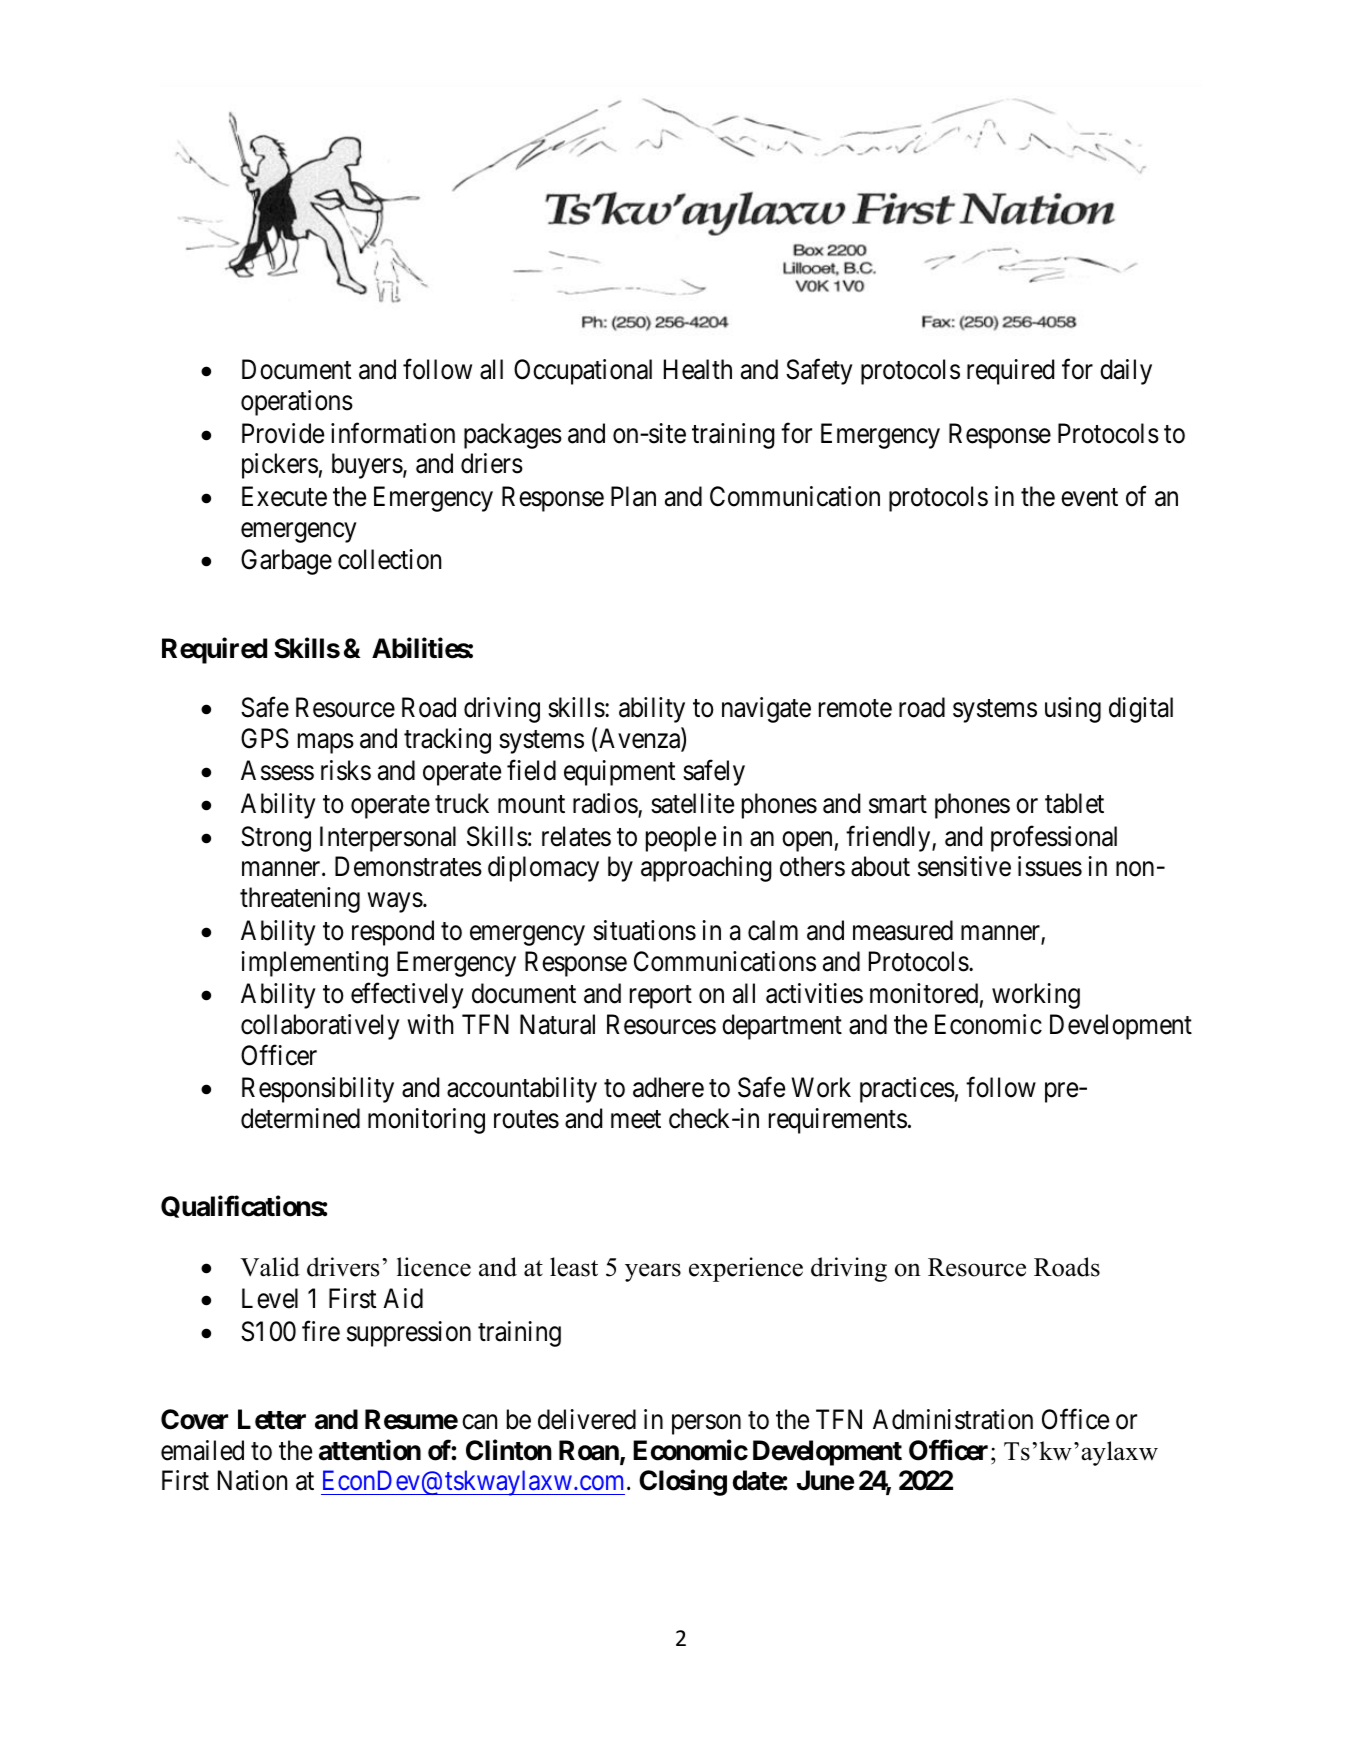  I want to click on Letter, so click(272, 1419).
